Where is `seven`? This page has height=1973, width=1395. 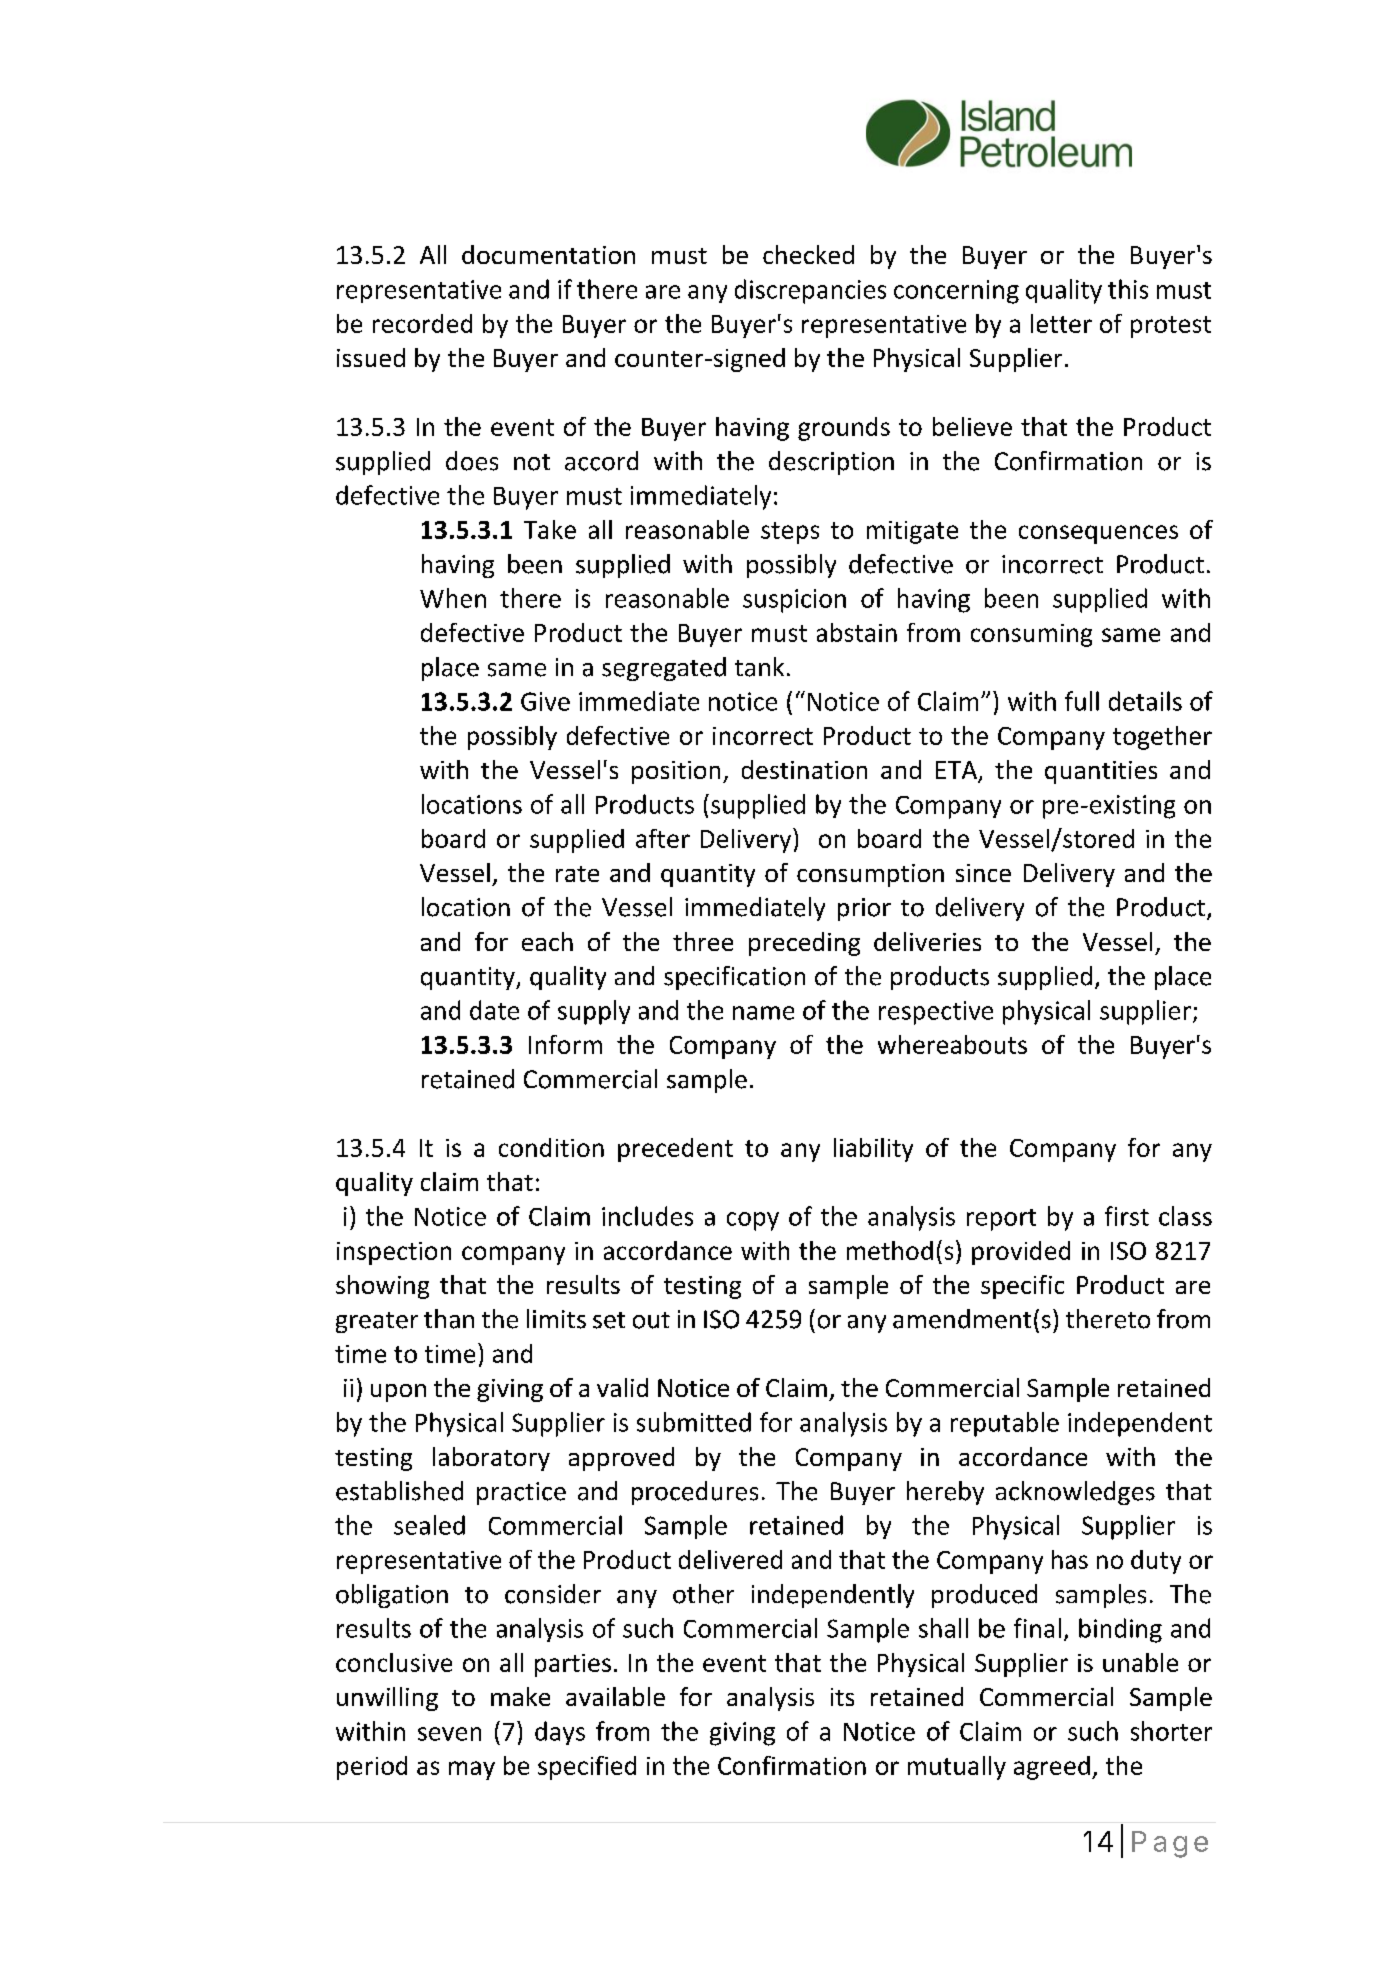 seven is located at coordinates (449, 1734).
